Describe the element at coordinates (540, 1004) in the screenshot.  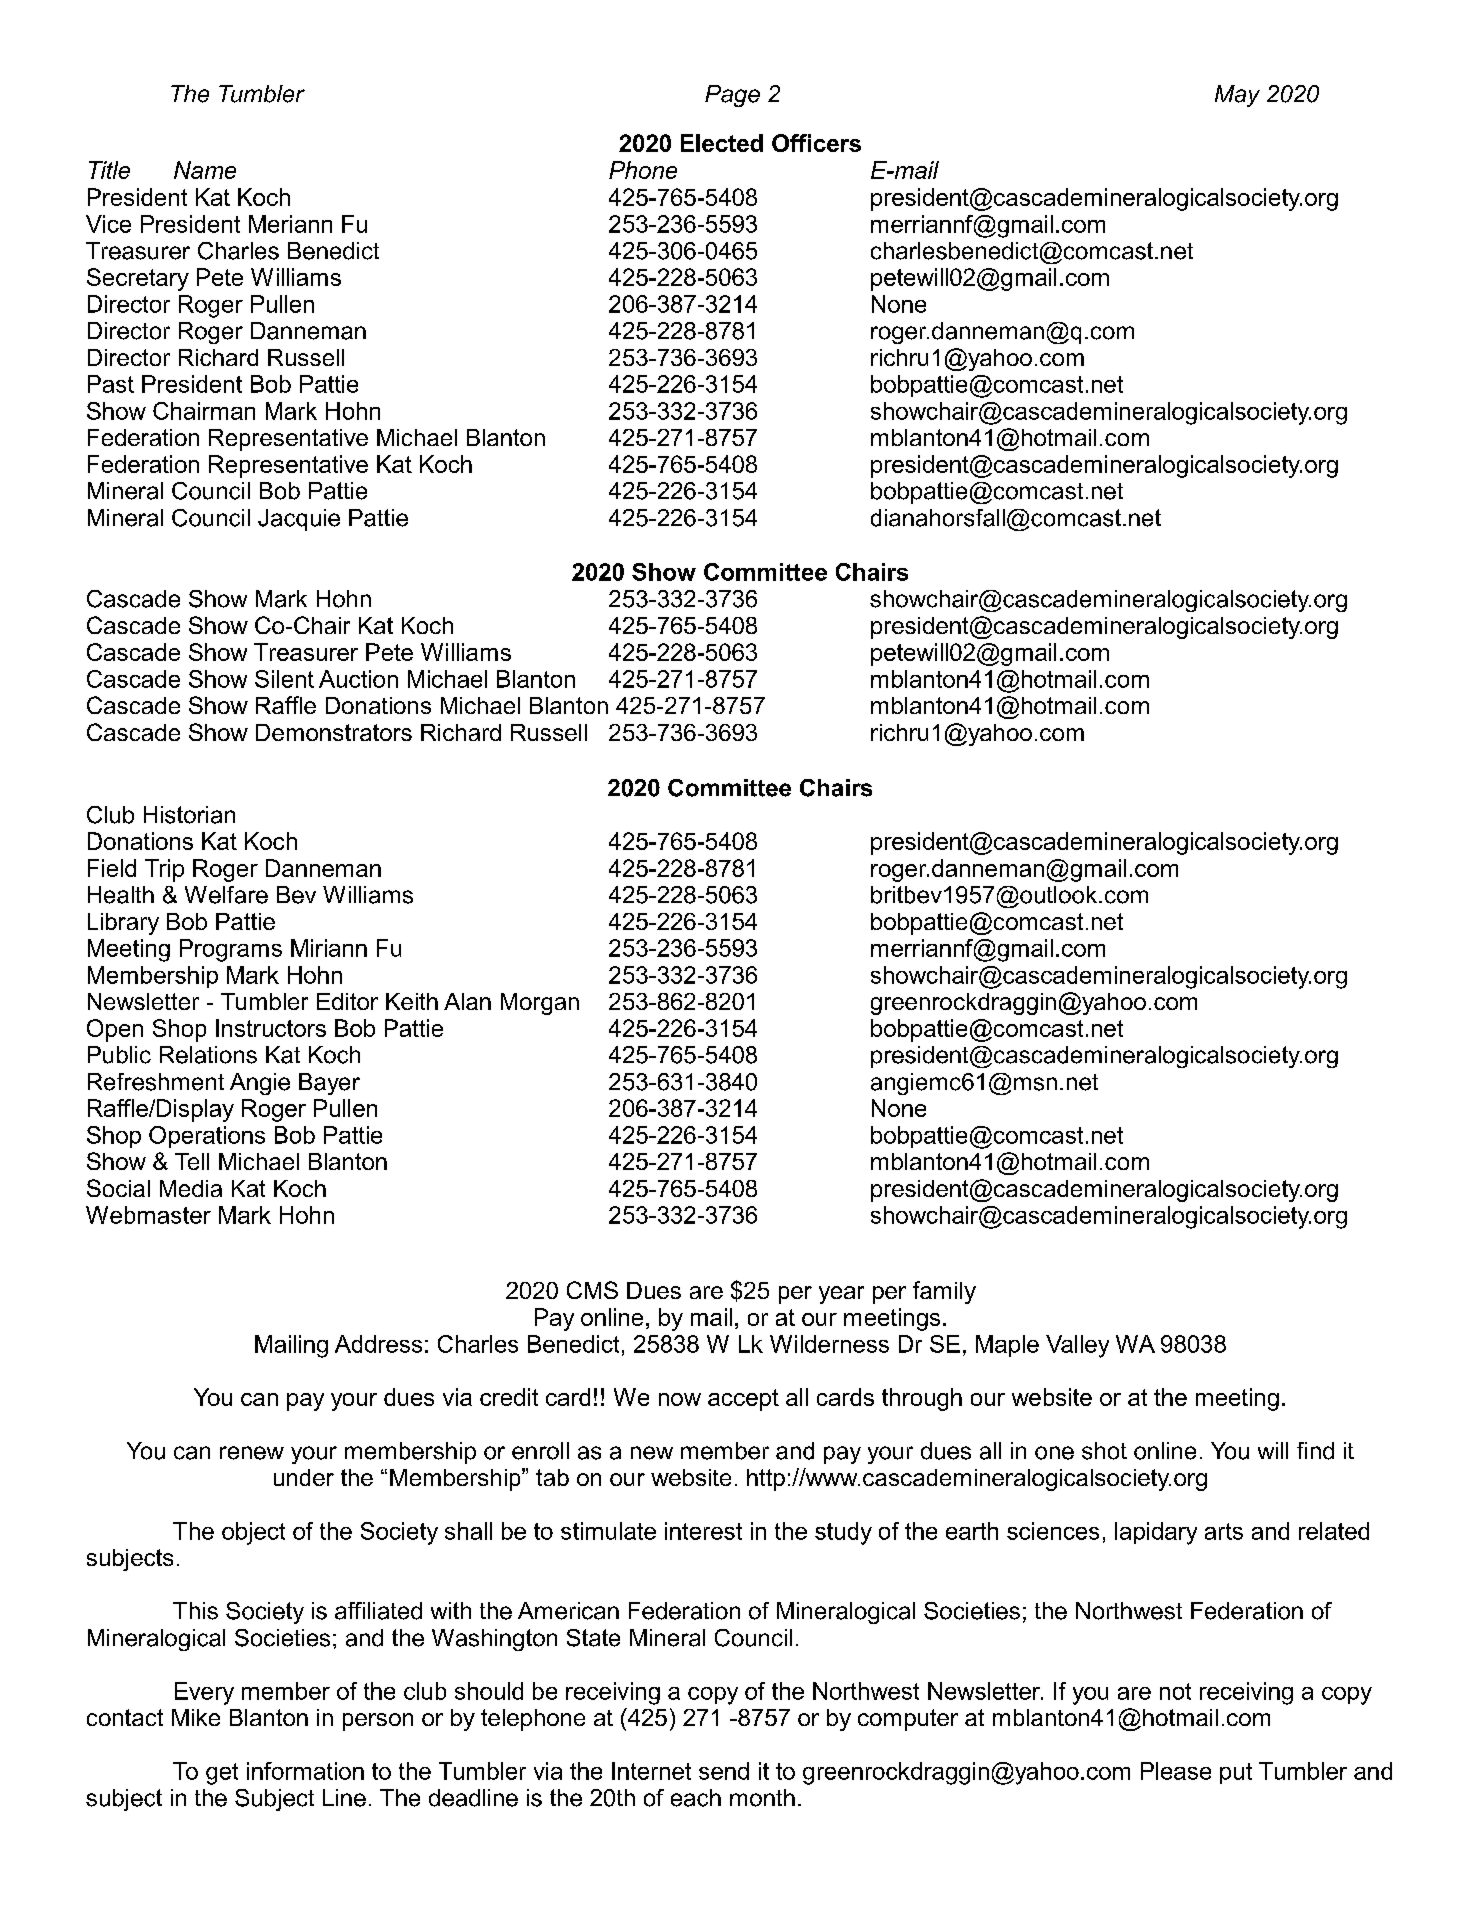
I see `Morgan` at that location.
